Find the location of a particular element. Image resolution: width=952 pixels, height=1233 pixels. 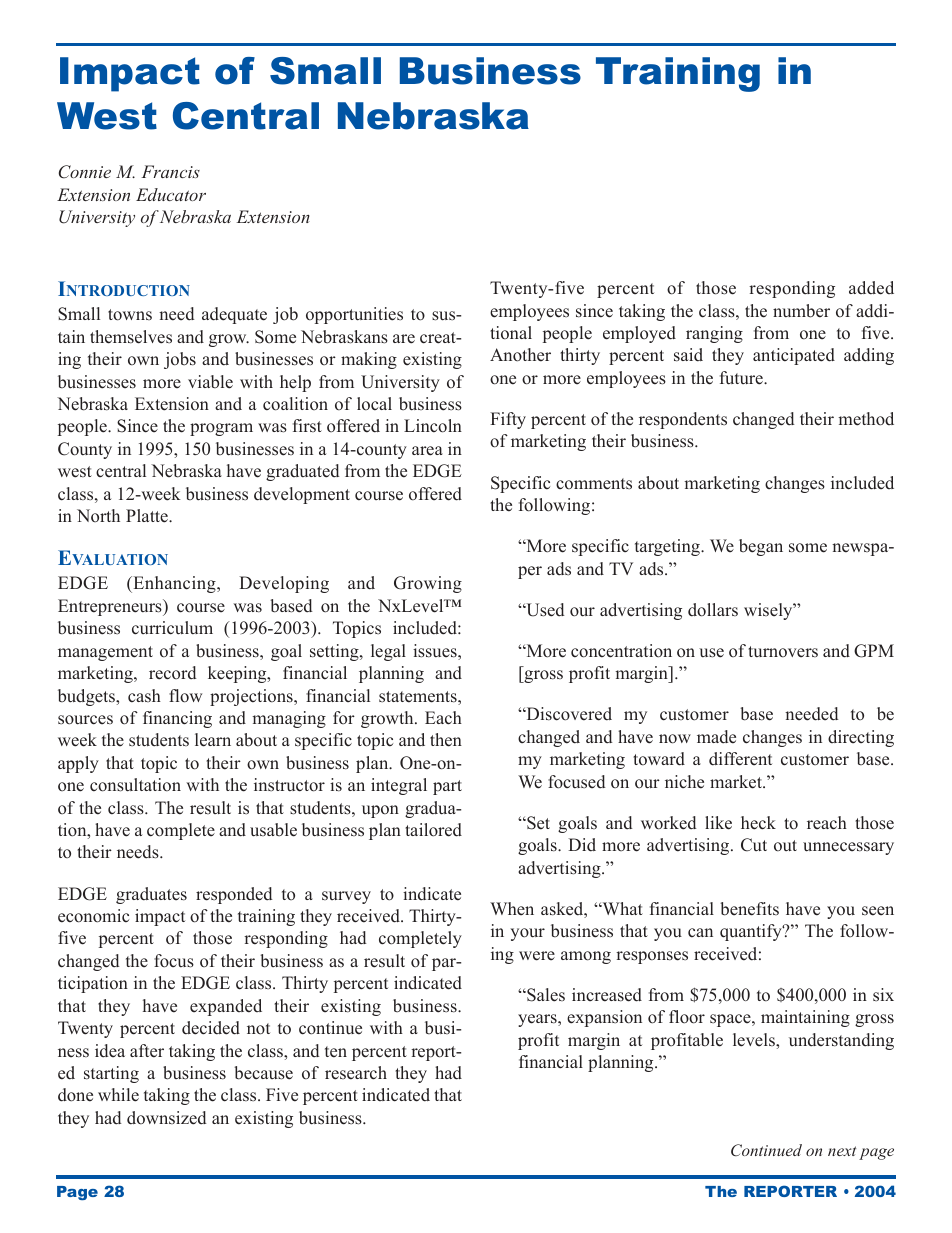

began is located at coordinates (761, 547).
